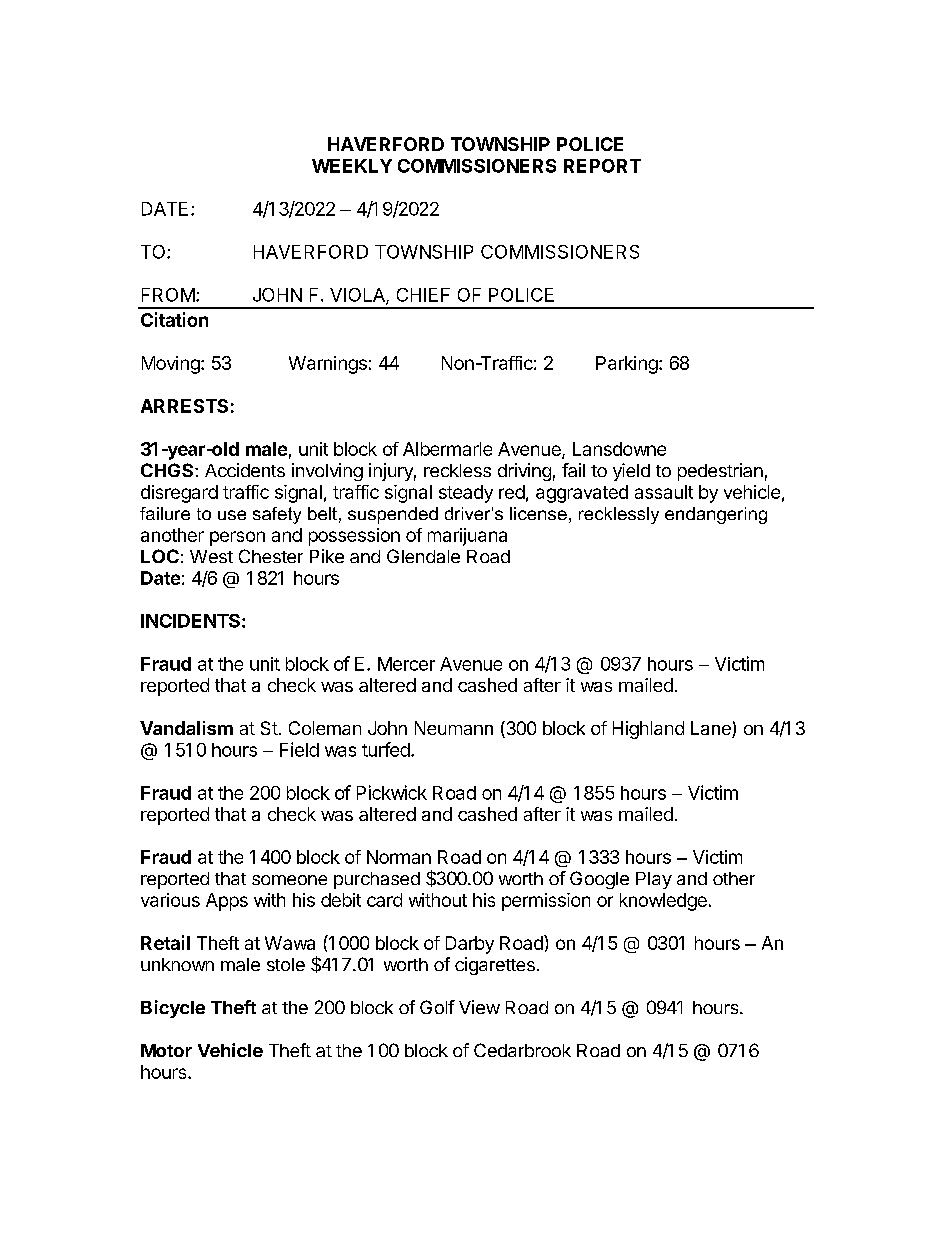 Image resolution: width=952 pixels, height=1233 pixels. Describe the element at coordinates (663, 902) in the screenshot. I see `knowledge` at that location.
